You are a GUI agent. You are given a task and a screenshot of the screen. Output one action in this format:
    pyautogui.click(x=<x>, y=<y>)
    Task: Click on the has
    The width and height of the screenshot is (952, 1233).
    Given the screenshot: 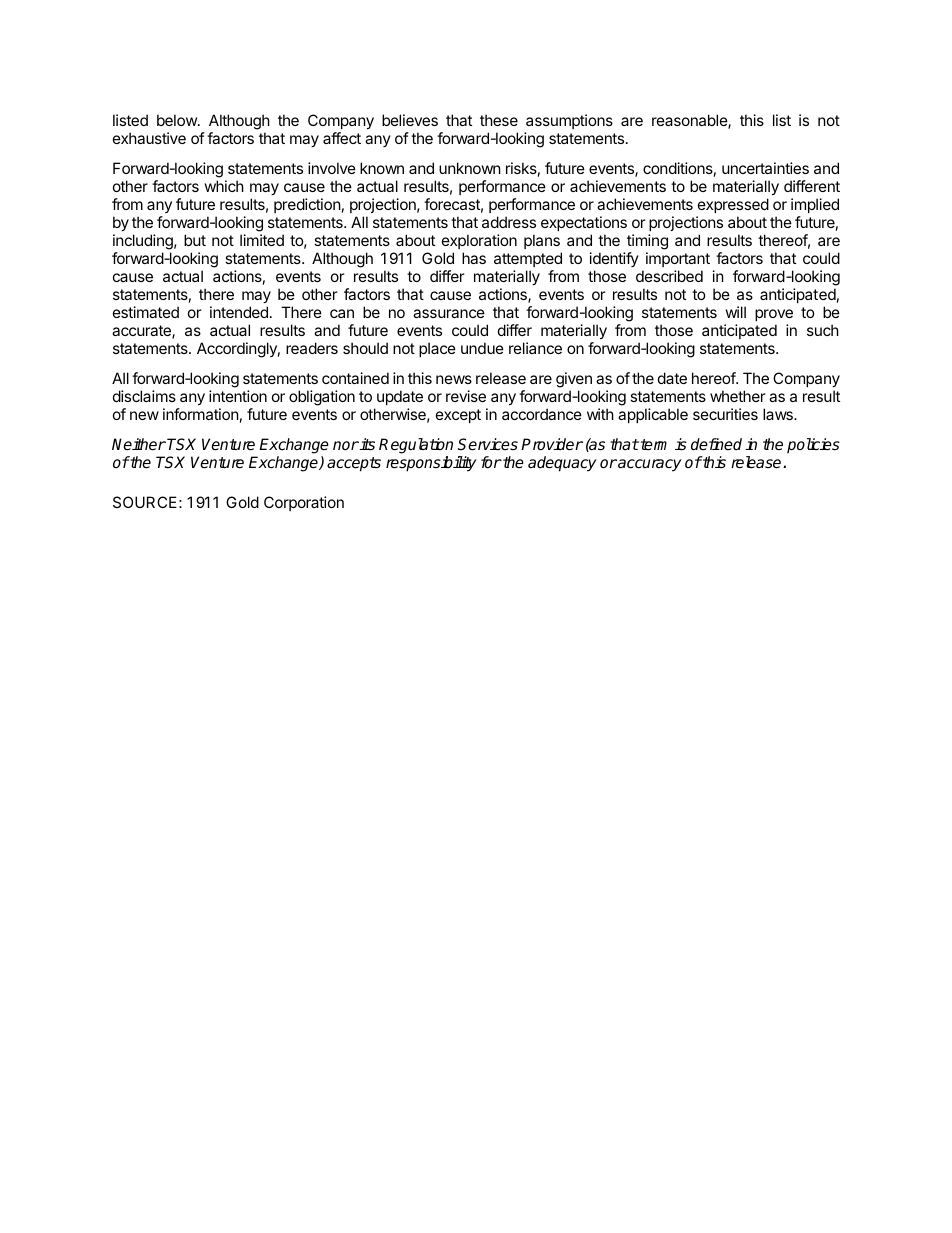 What is the action you would take?
    pyautogui.click(x=474, y=258)
